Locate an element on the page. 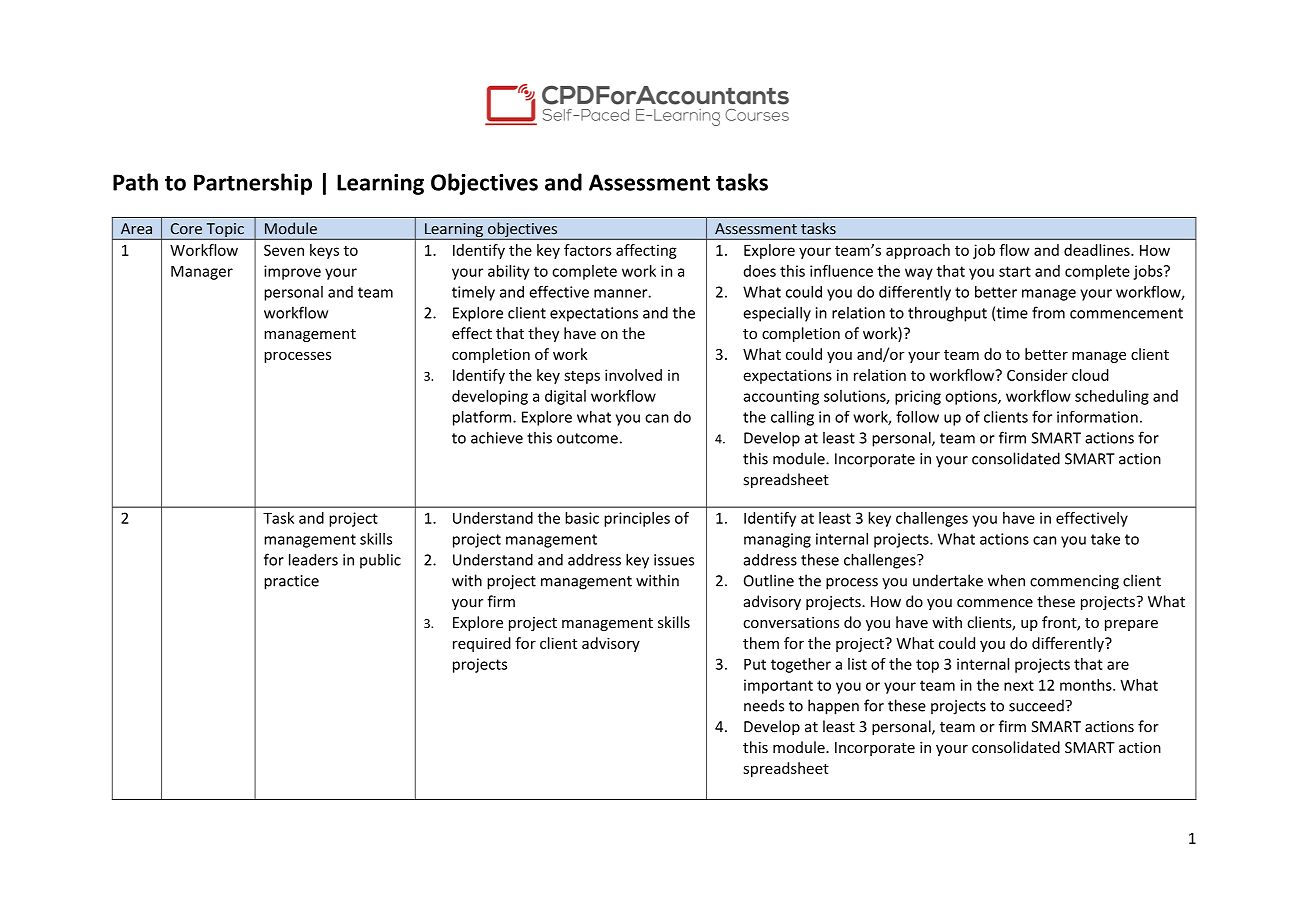 The image size is (1308, 924). affecting is located at coordinates (646, 251).
